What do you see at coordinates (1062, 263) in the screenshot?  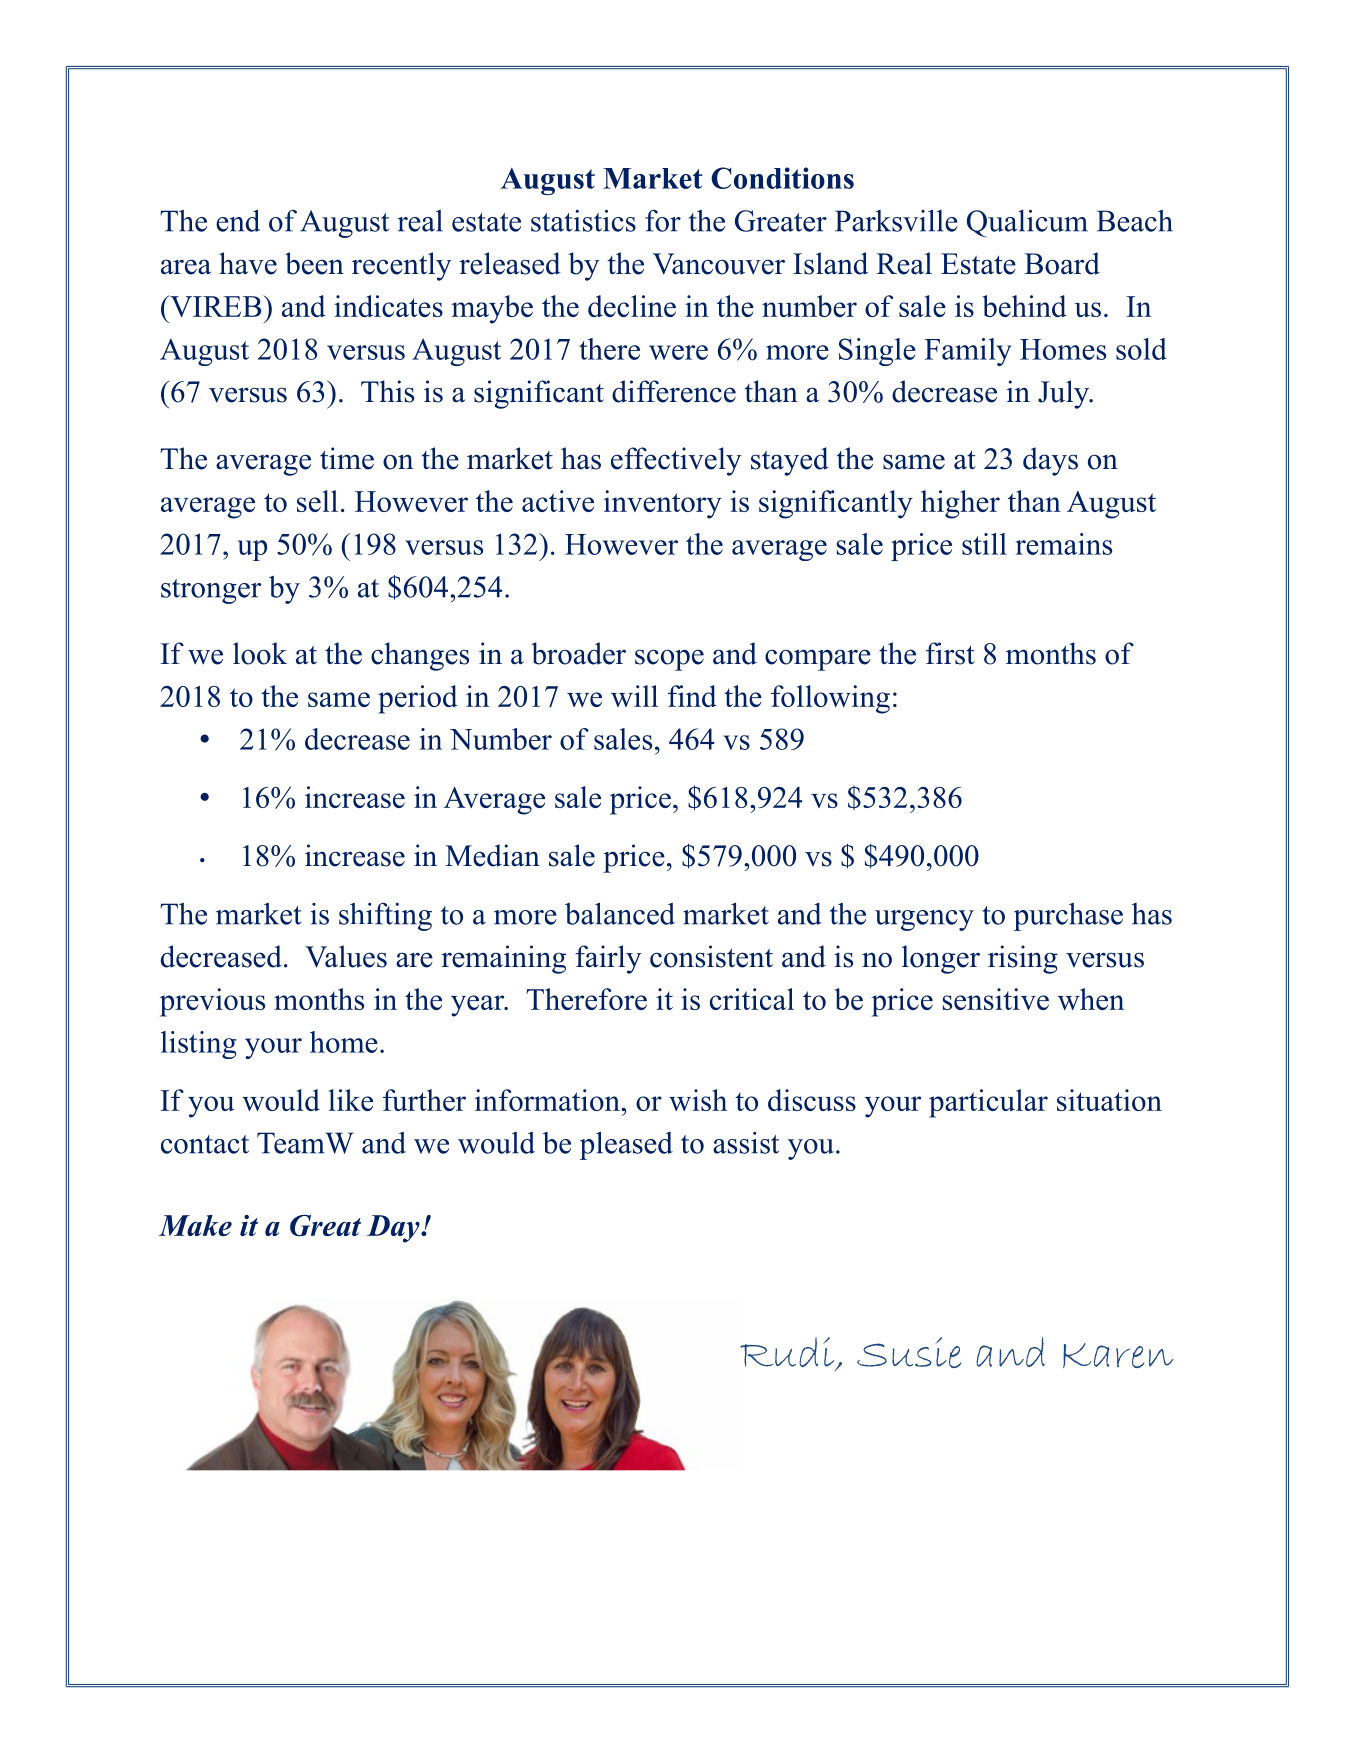 I see `Board` at bounding box center [1062, 263].
